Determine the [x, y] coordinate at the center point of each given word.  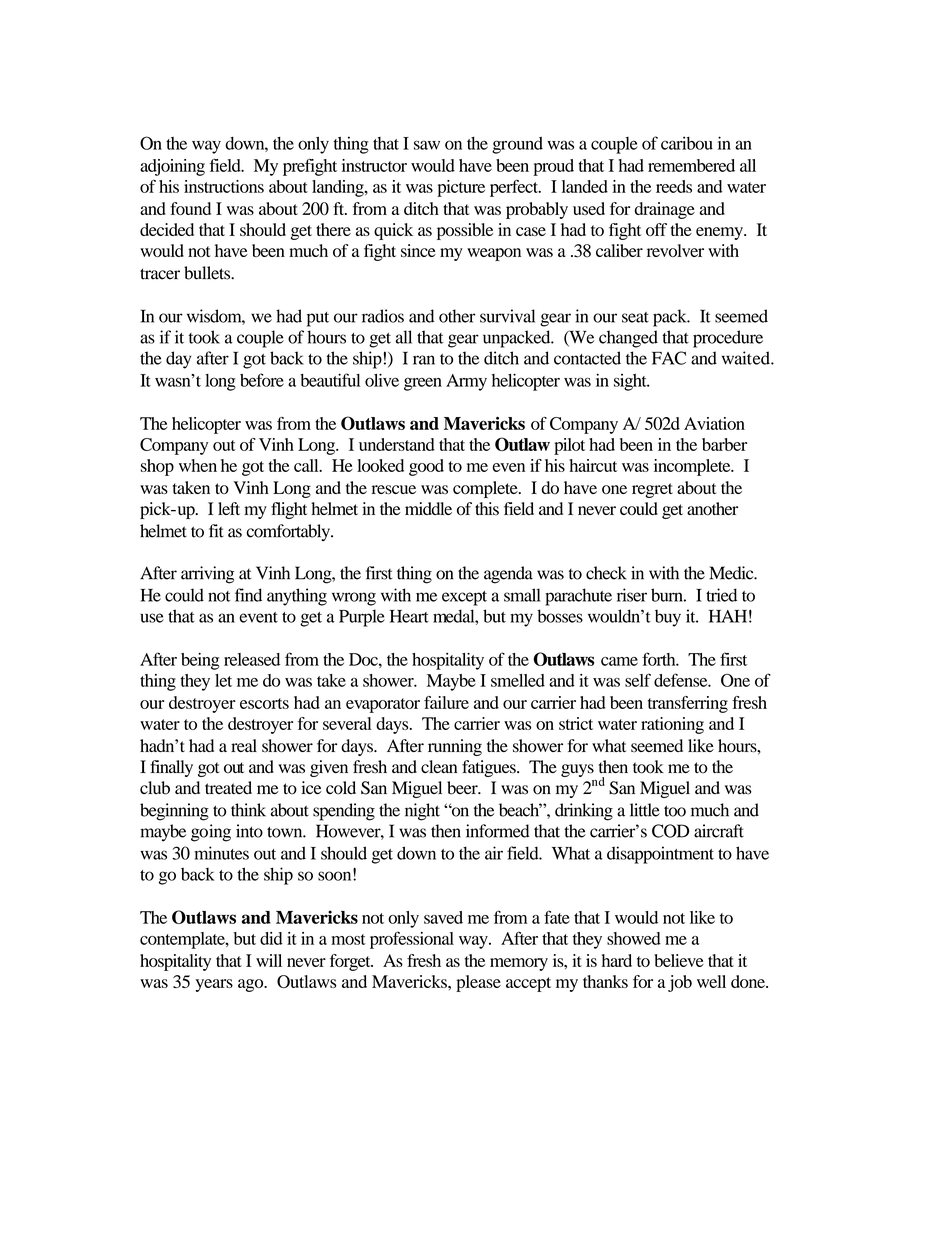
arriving [207, 575]
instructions [224, 186]
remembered [691, 165]
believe [679, 960]
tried [721, 595]
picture [461, 188]
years [214, 985]
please [478, 983]
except [464, 598]
